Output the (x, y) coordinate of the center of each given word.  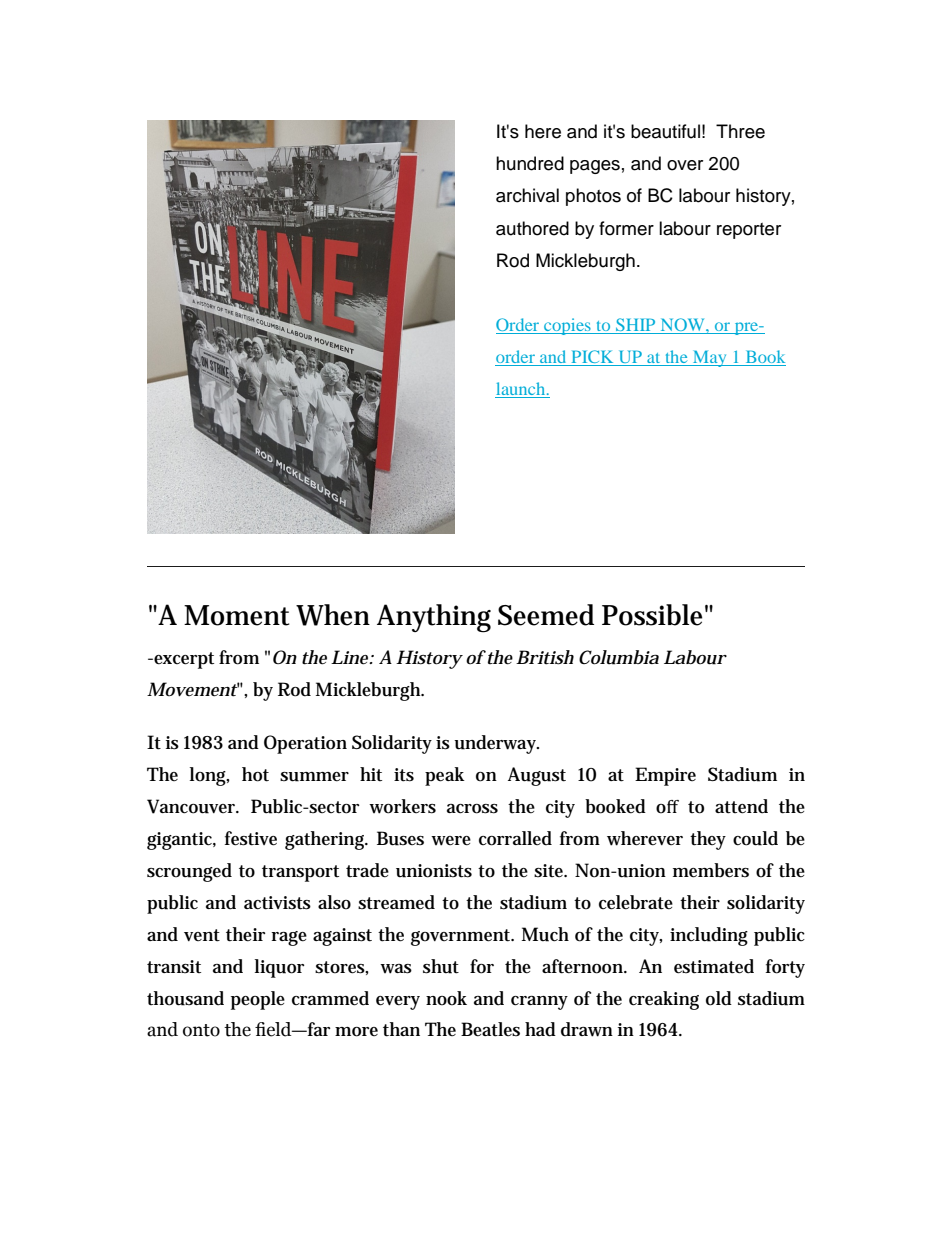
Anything (434, 618)
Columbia (619, 657)
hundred (530, 163)
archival (527, 195)
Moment (237, 615)
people (258, 1000)
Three (740, 131)
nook (446, 998)
